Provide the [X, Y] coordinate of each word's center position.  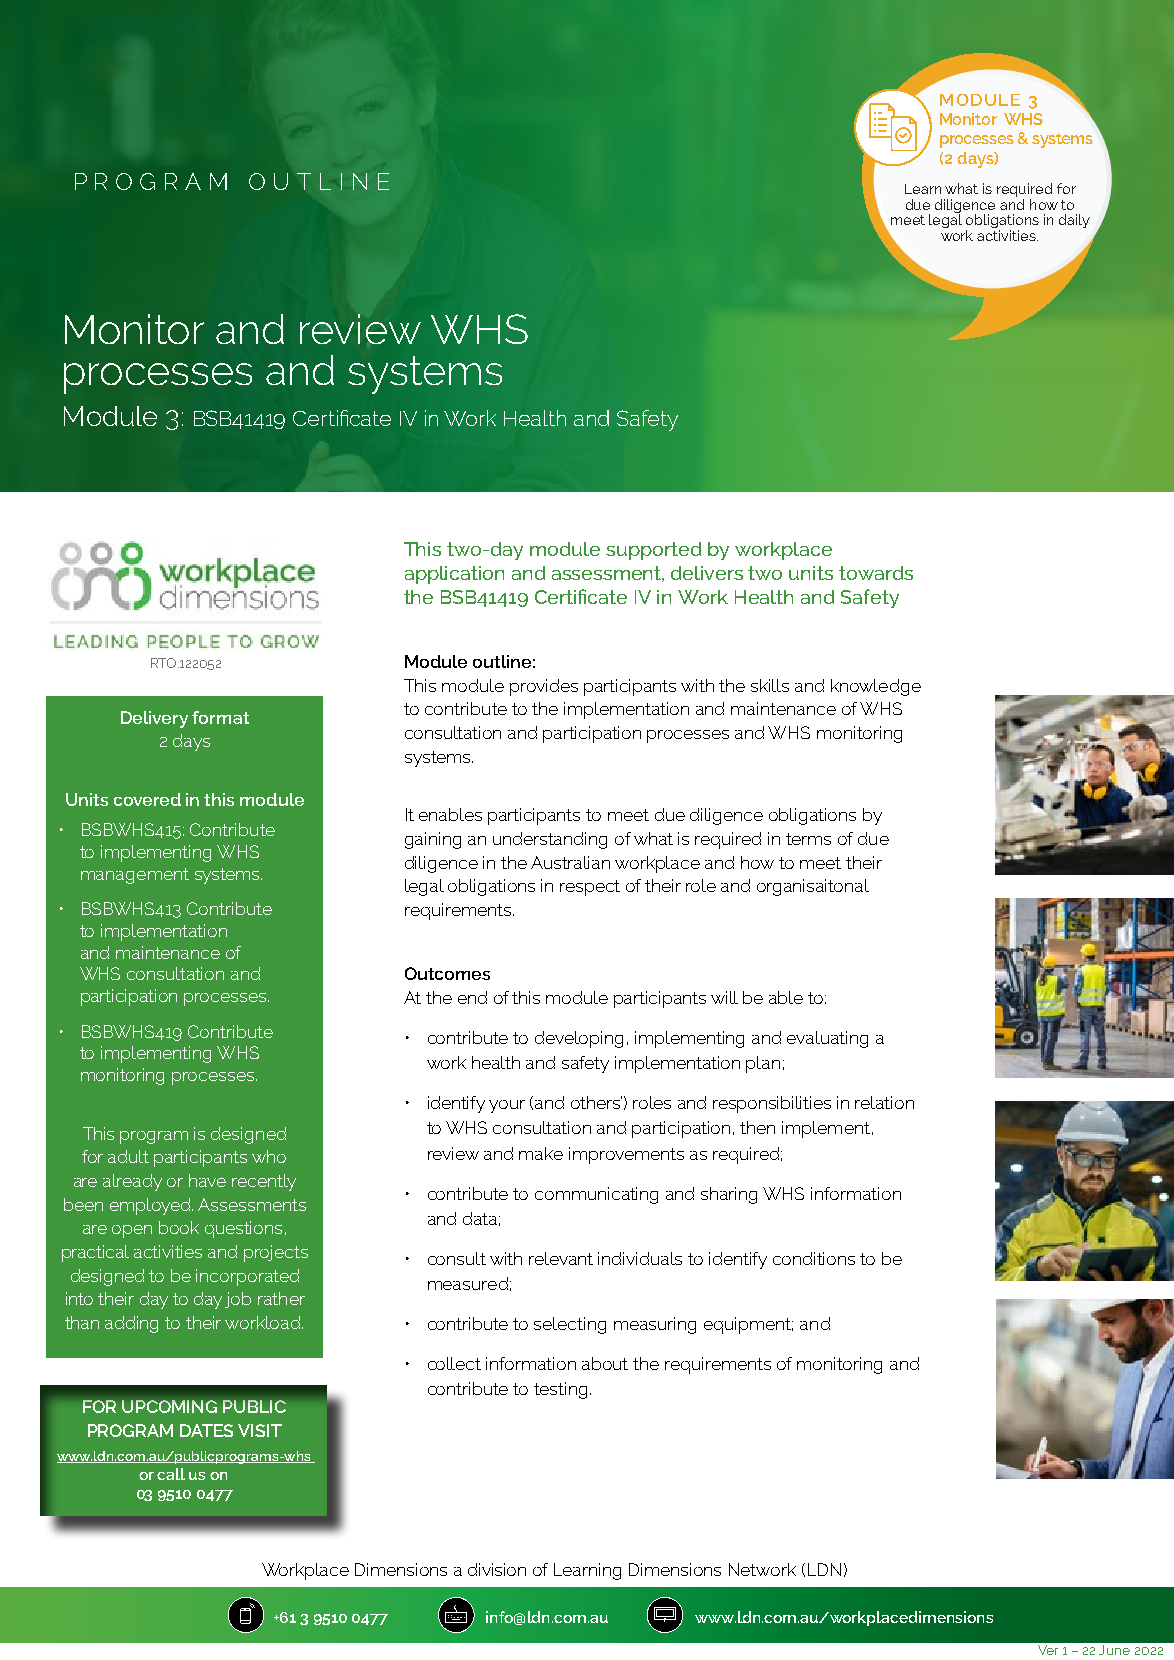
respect [590, 888]
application [454, 575]
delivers [707, 573]
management [135, 876]
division [497, 1569]
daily [1074, 221]
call [171, 1474]
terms [808, 839]
